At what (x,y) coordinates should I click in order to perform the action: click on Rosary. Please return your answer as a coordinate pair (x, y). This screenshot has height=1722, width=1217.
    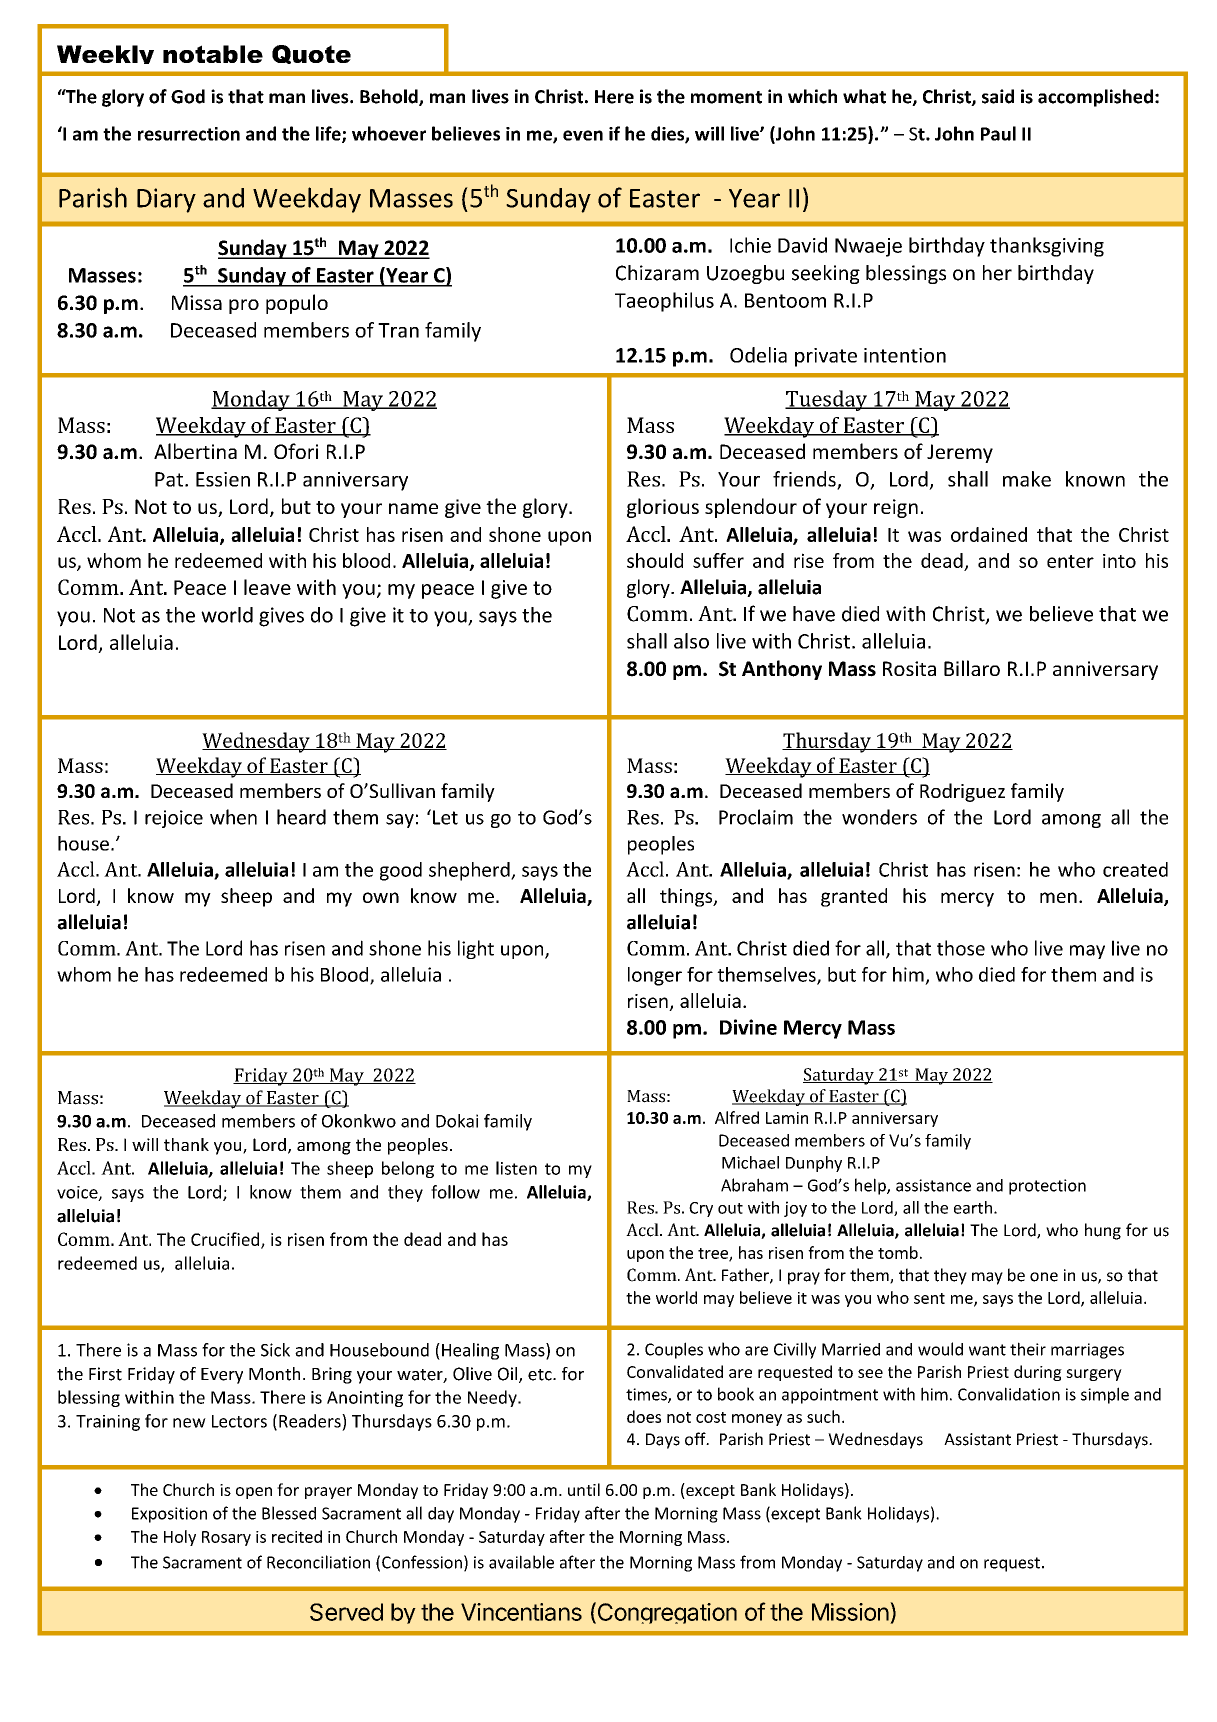
    Looking at the image, I should click on (226, 1538).
